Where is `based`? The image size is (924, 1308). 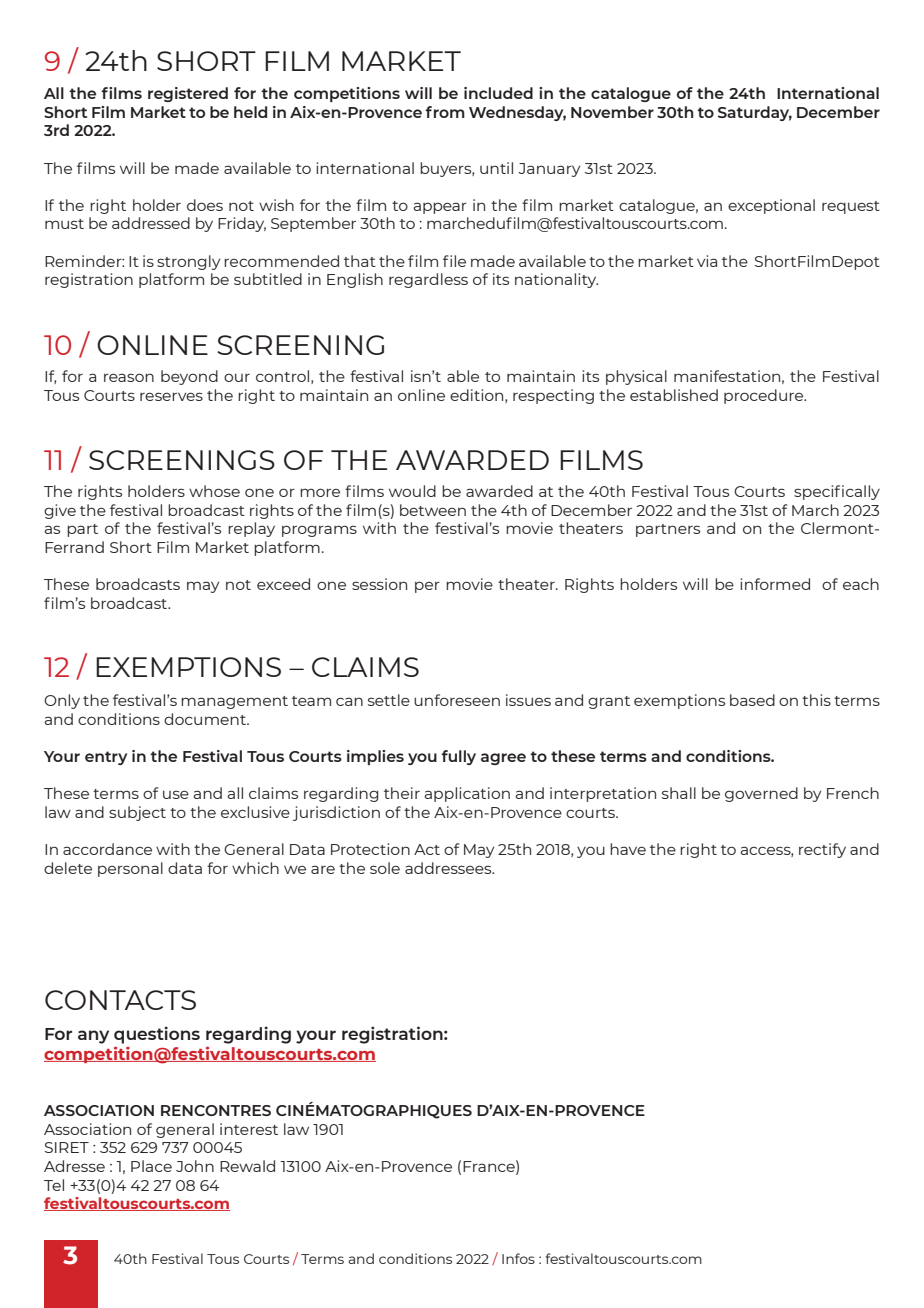
based is located at coordinates (752, 700).
